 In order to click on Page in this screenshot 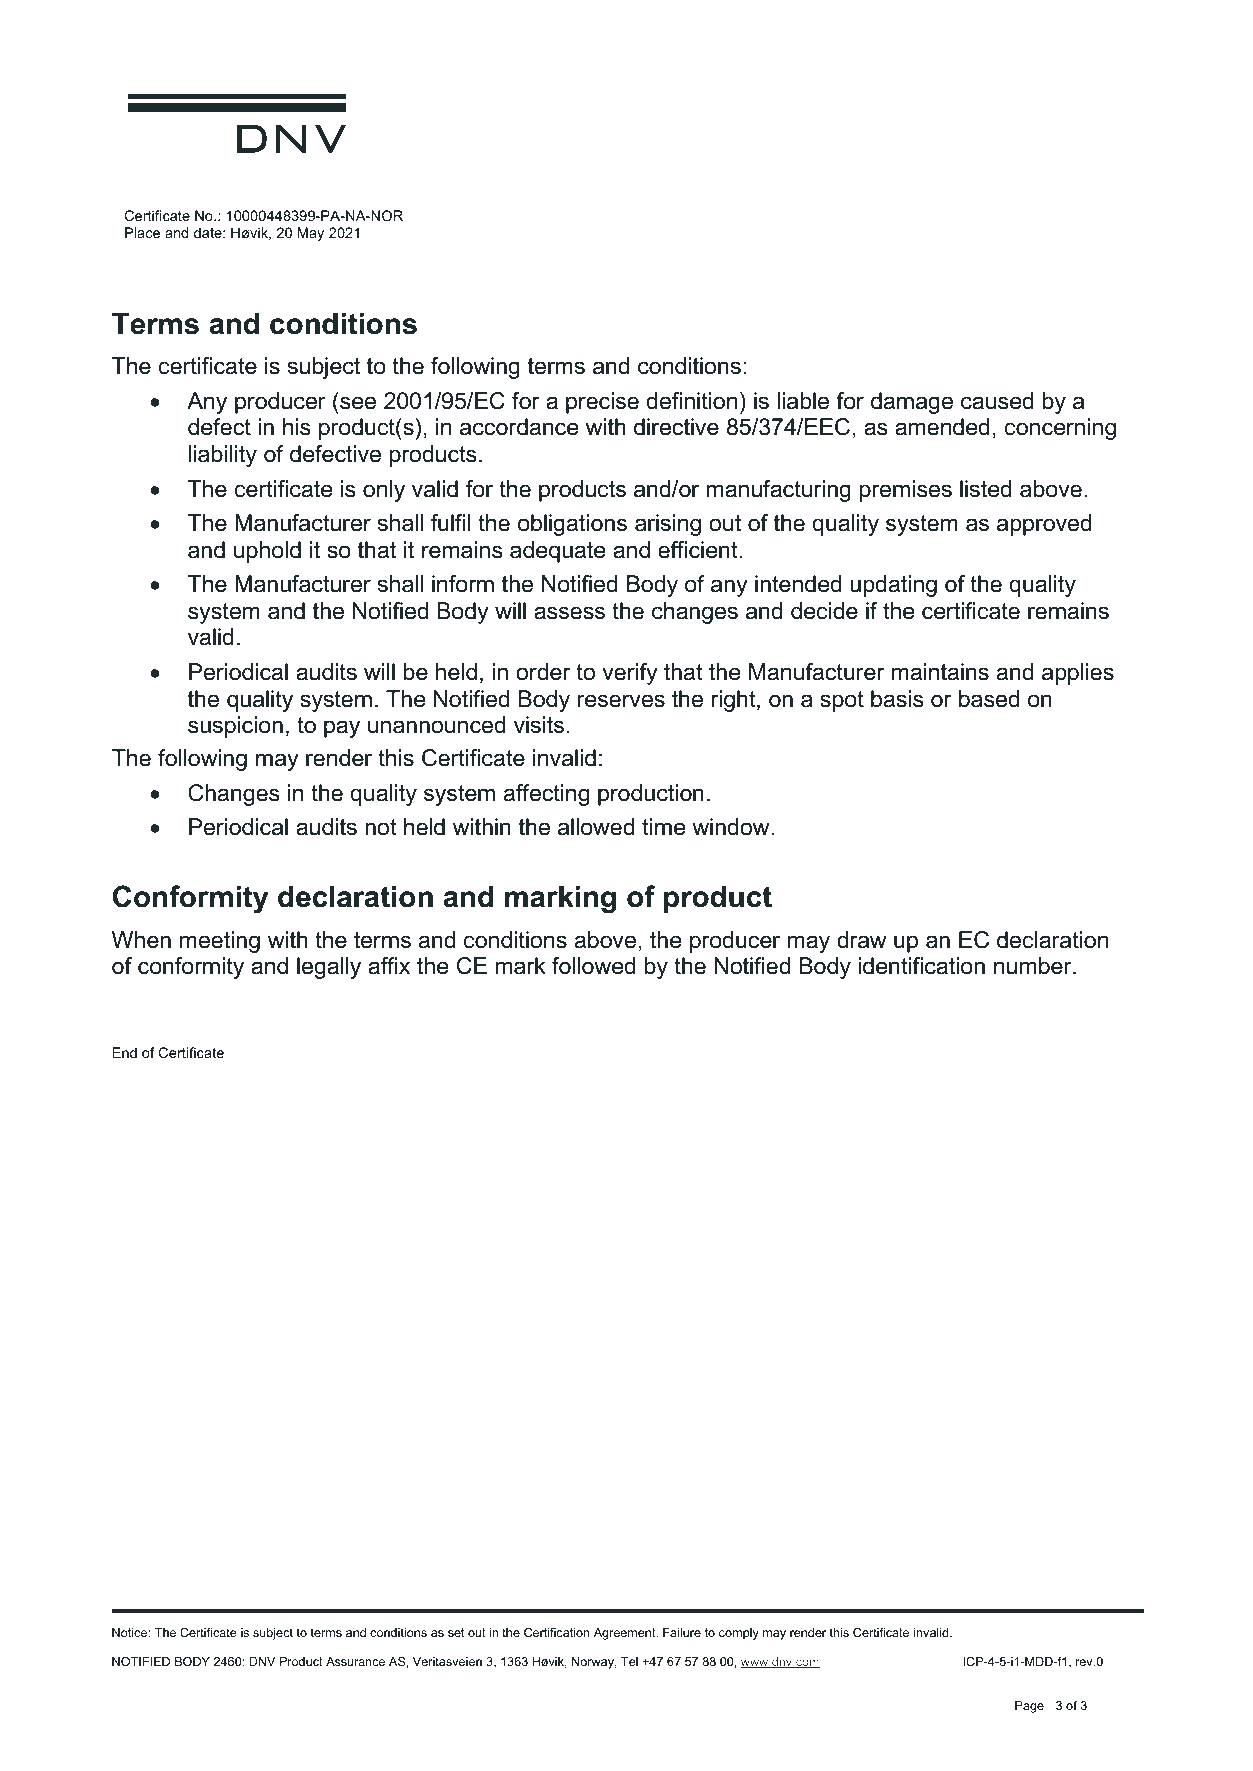, I will do `click(1029, 1707)`.
